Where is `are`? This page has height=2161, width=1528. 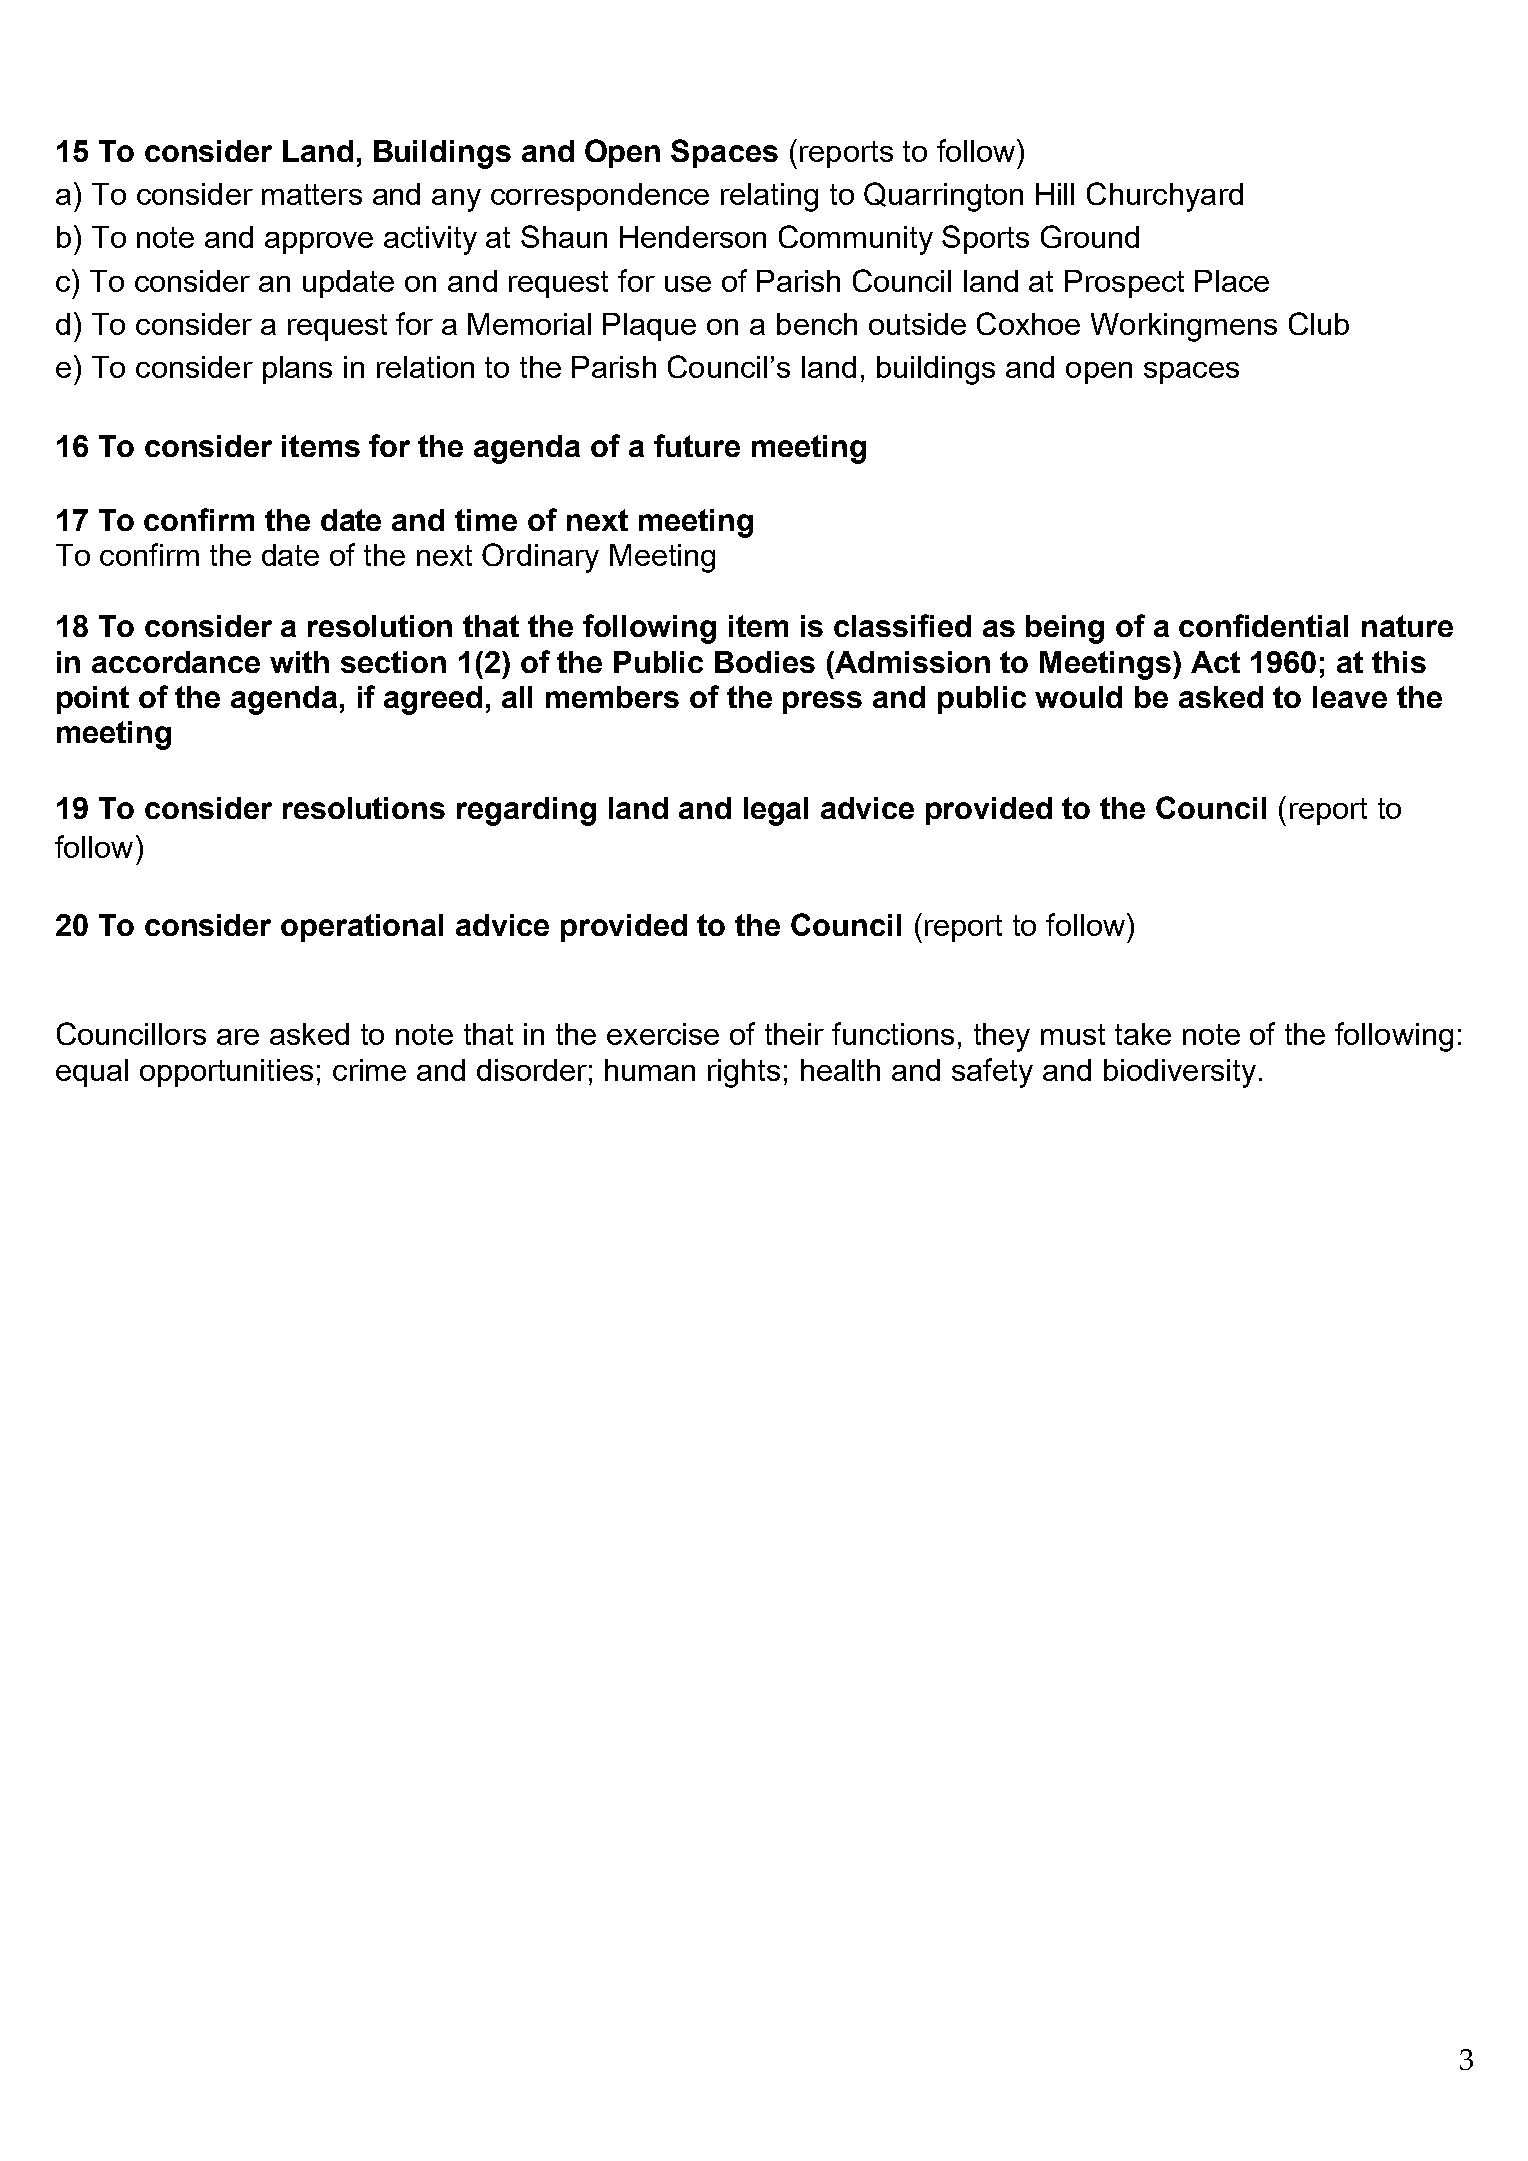 are is located at coordinates (238, 1037).
